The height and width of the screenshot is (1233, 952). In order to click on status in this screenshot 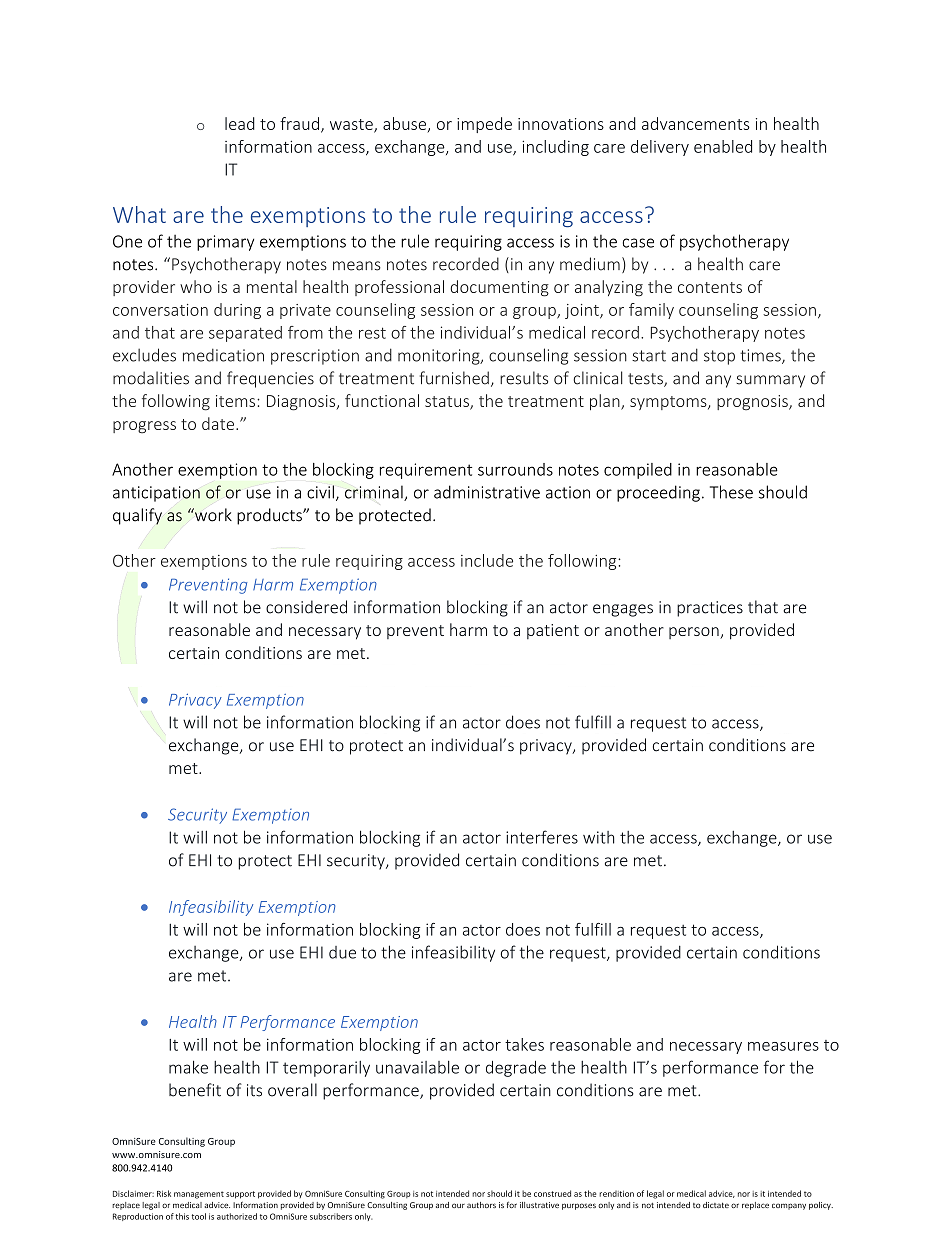, I will do `click(448, 403)`.
